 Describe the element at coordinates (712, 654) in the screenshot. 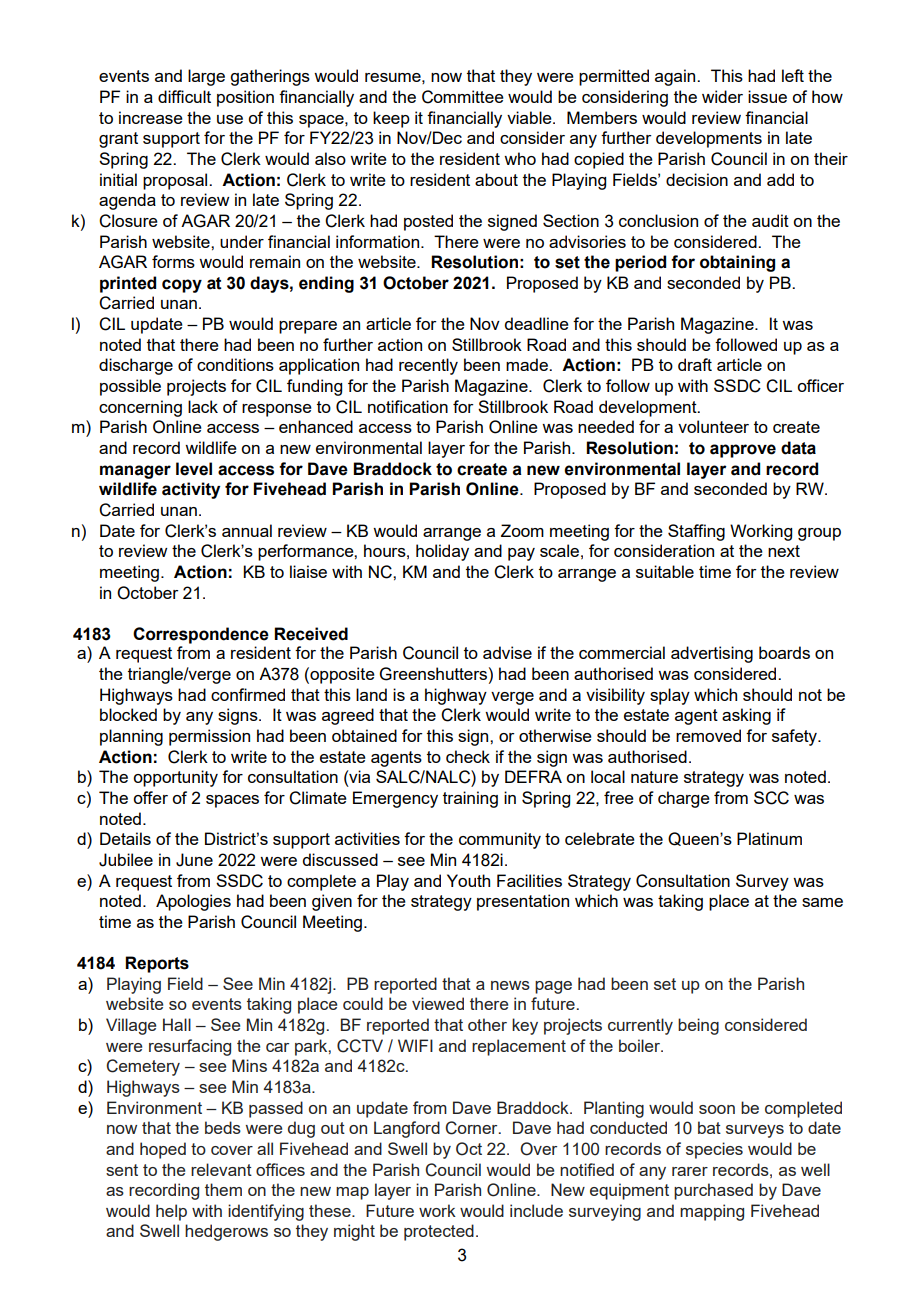

I see `advertising` at that location.
